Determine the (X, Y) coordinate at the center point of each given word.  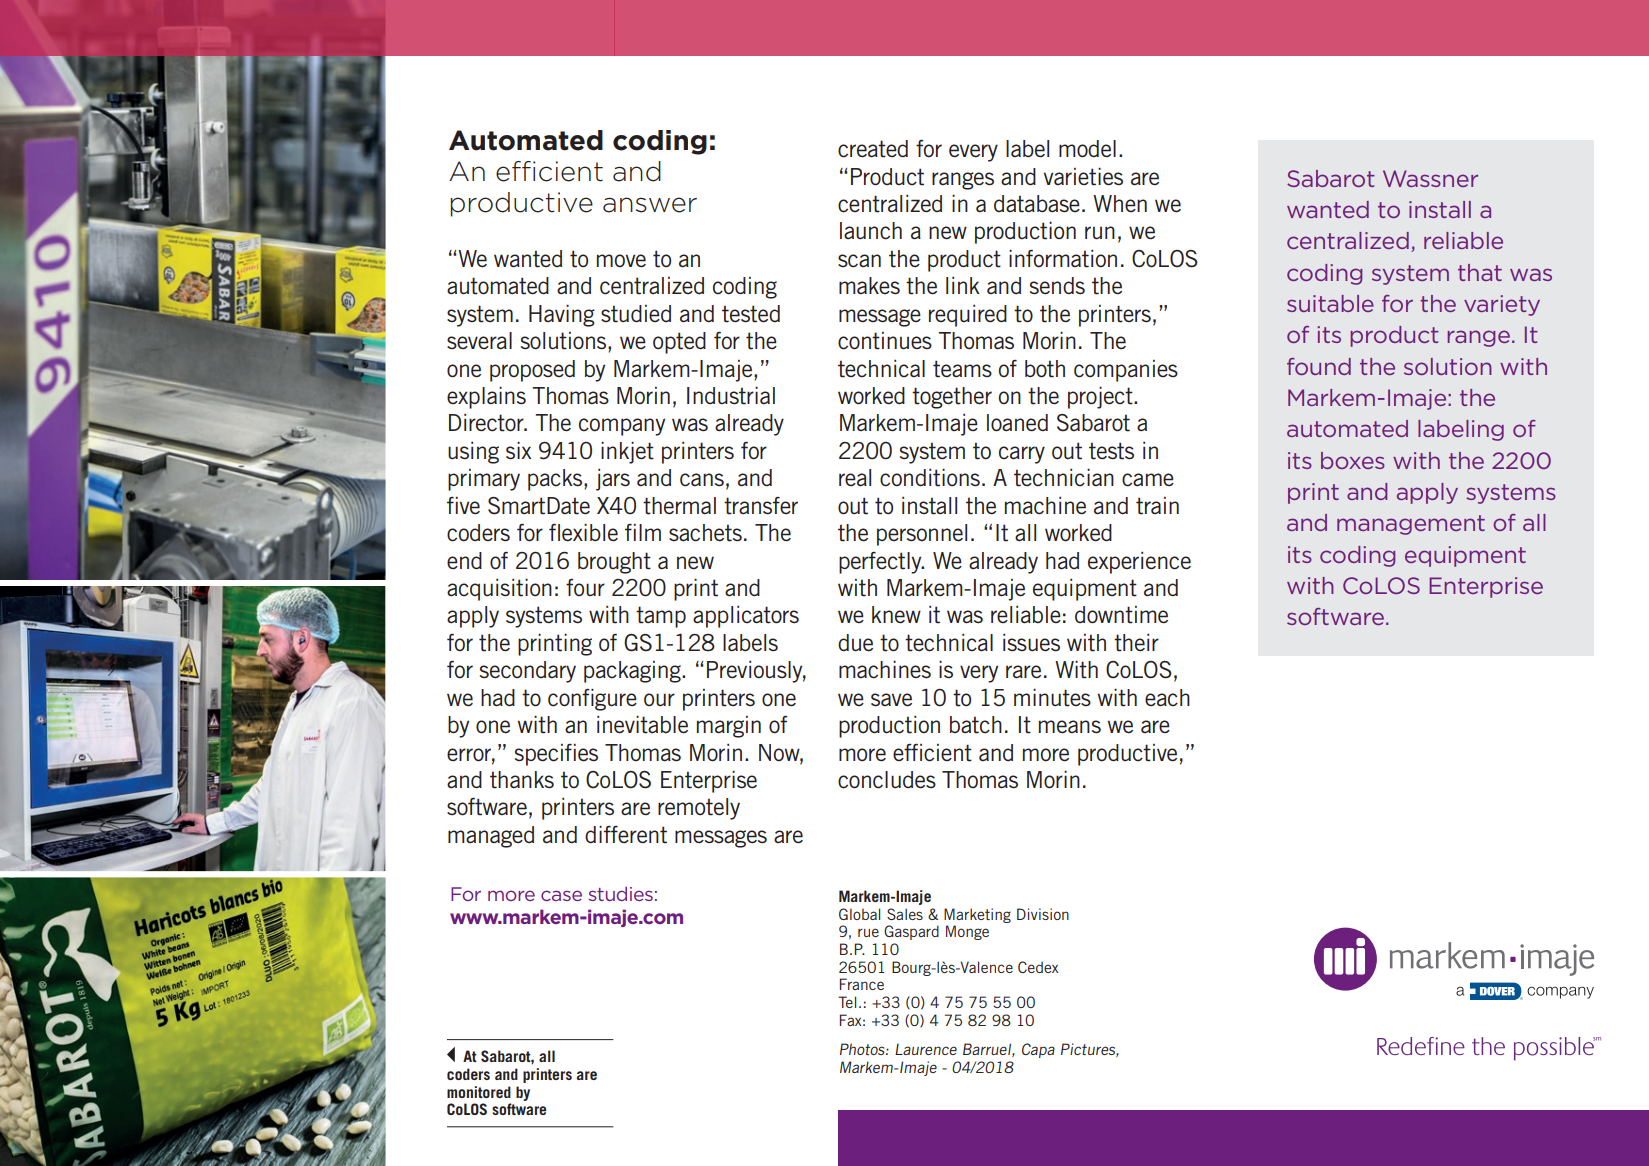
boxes (1353, 460)
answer (650, 205)
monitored (479, 1092)
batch (976, 725)
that (1480, 272)
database (1037, 204)
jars (613, 480)
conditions (930, 477)
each (1167, 698)
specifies (556, 755)
